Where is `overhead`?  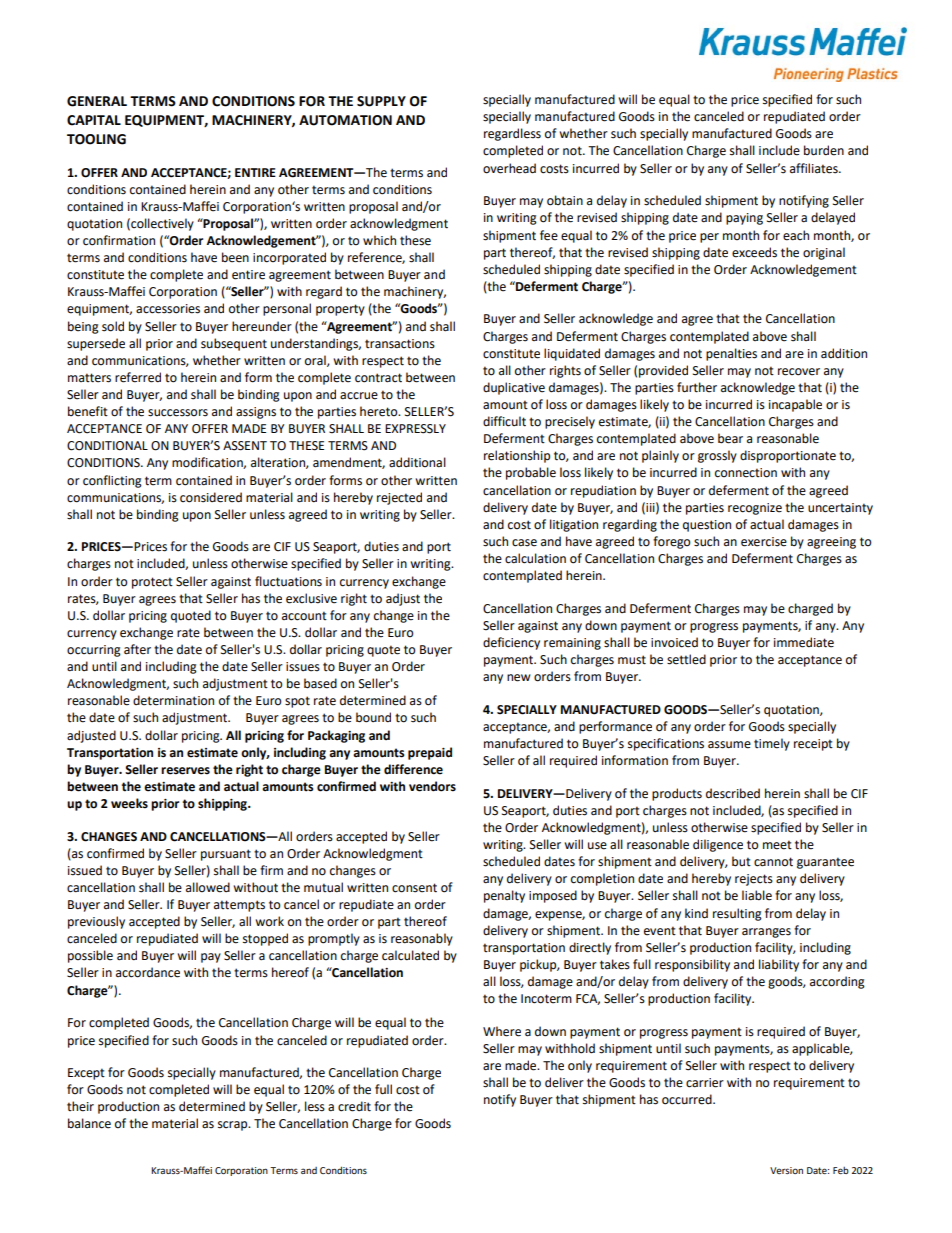
overhead is located at coordinates (509, 168).
